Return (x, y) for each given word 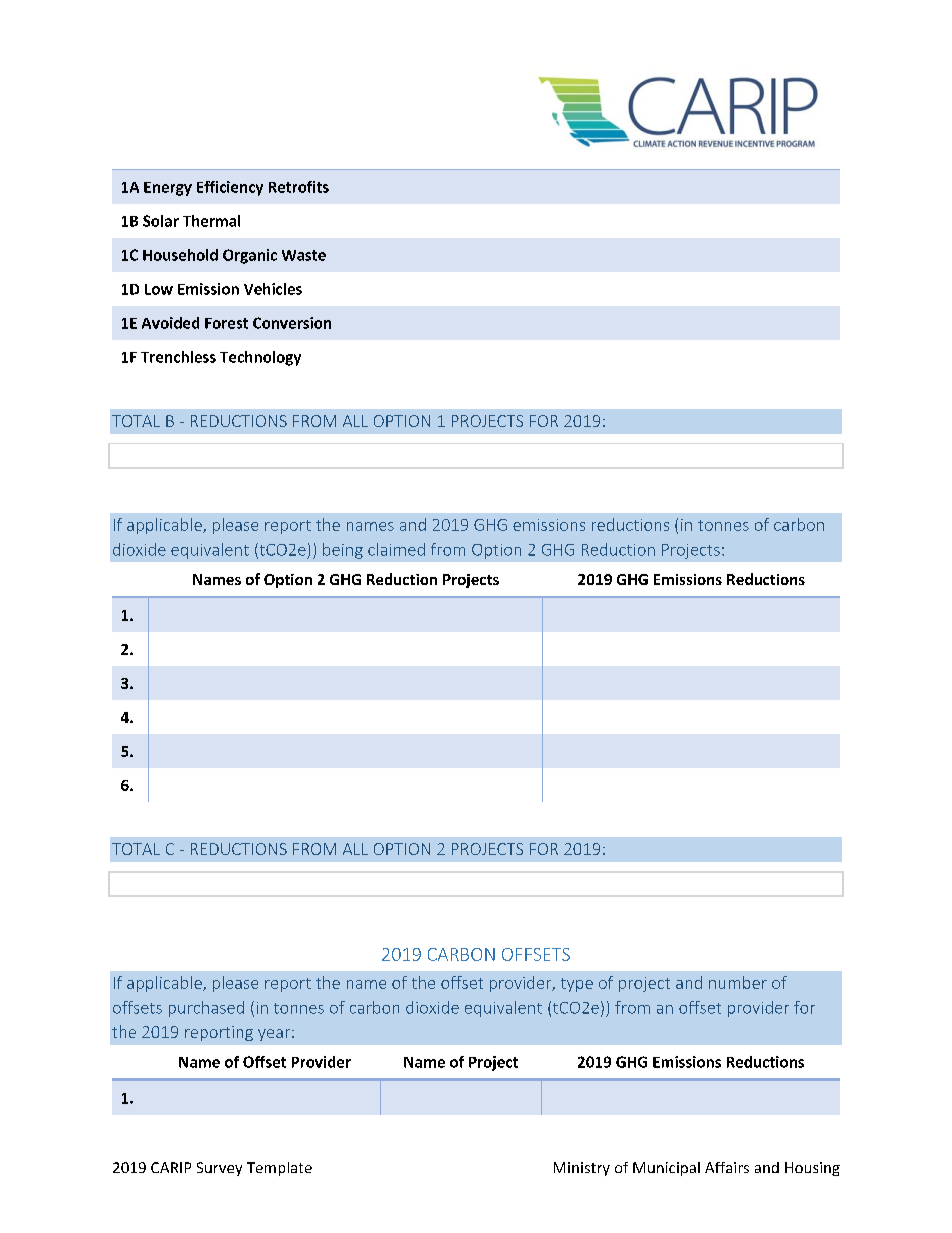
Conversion (292, 323)
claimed (396, 549)
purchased (206, 1009)
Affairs (727, 1167)
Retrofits (299, 187)
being (343, 551)
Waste (304, 255)
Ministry (582, 1169)
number (738, 982)
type (577, 985)
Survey (219, 1169)
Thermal (211, 221)
